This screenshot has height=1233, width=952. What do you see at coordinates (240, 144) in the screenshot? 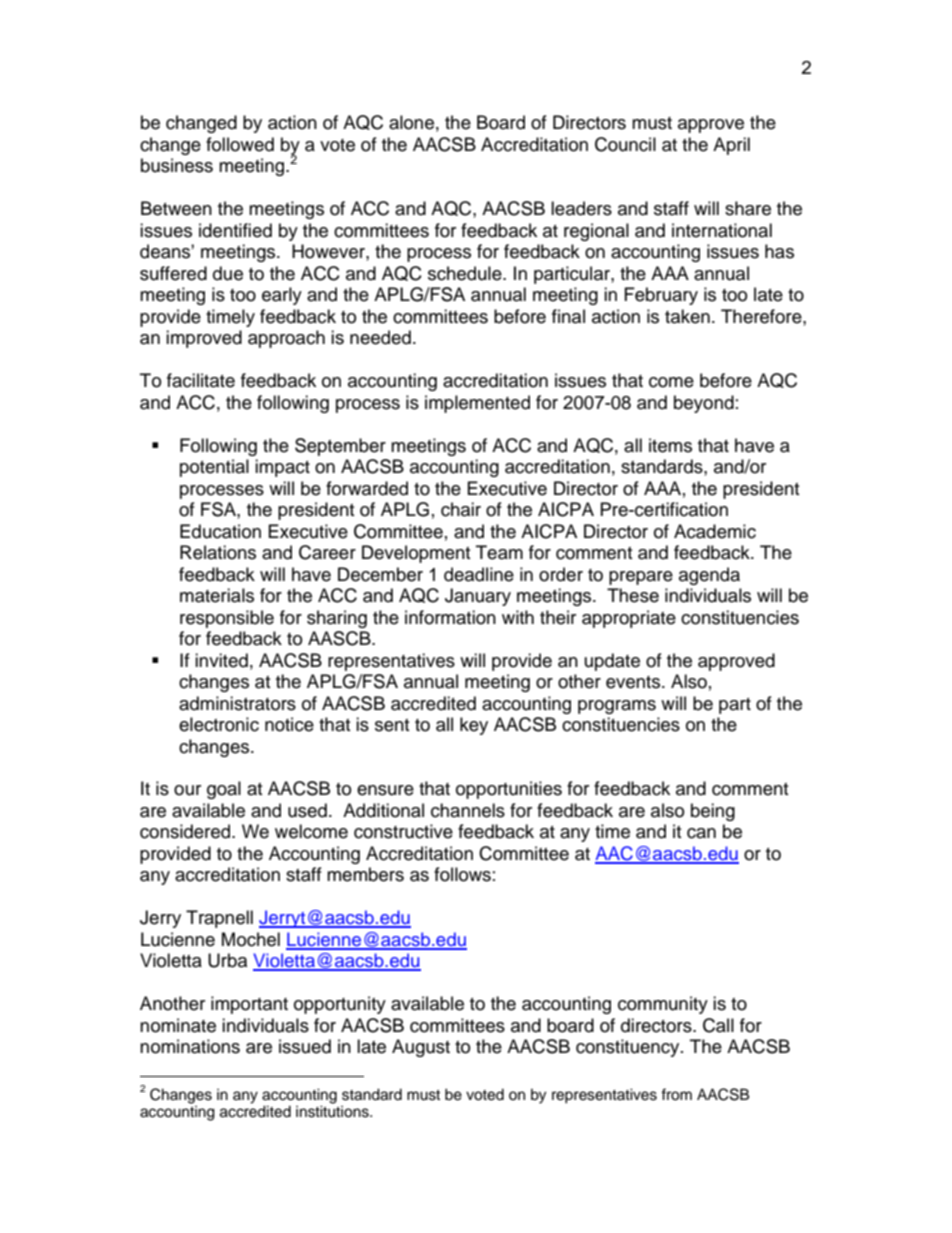
I see `followed` at bounding box center [240, 144].
